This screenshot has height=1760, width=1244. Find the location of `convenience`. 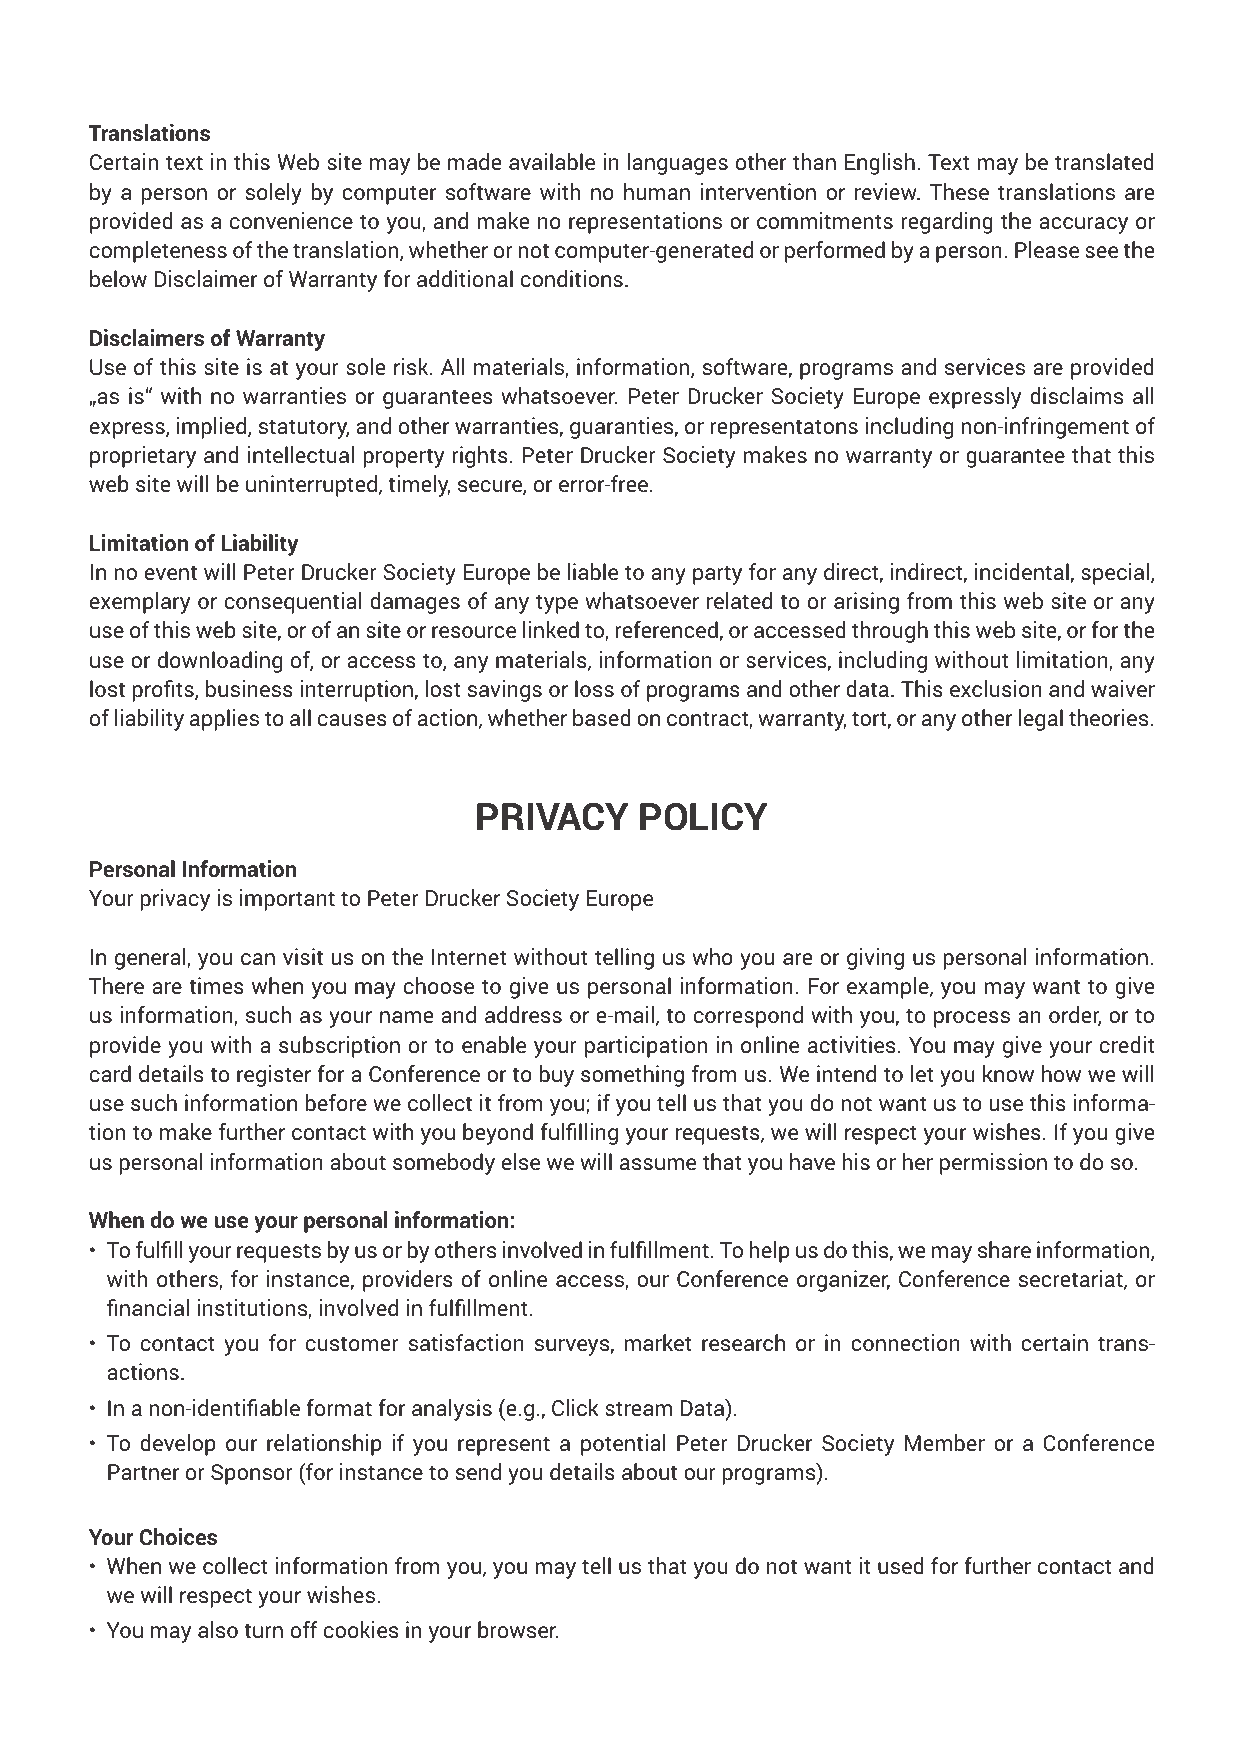

convenience is located at coordinates (291, 220).
